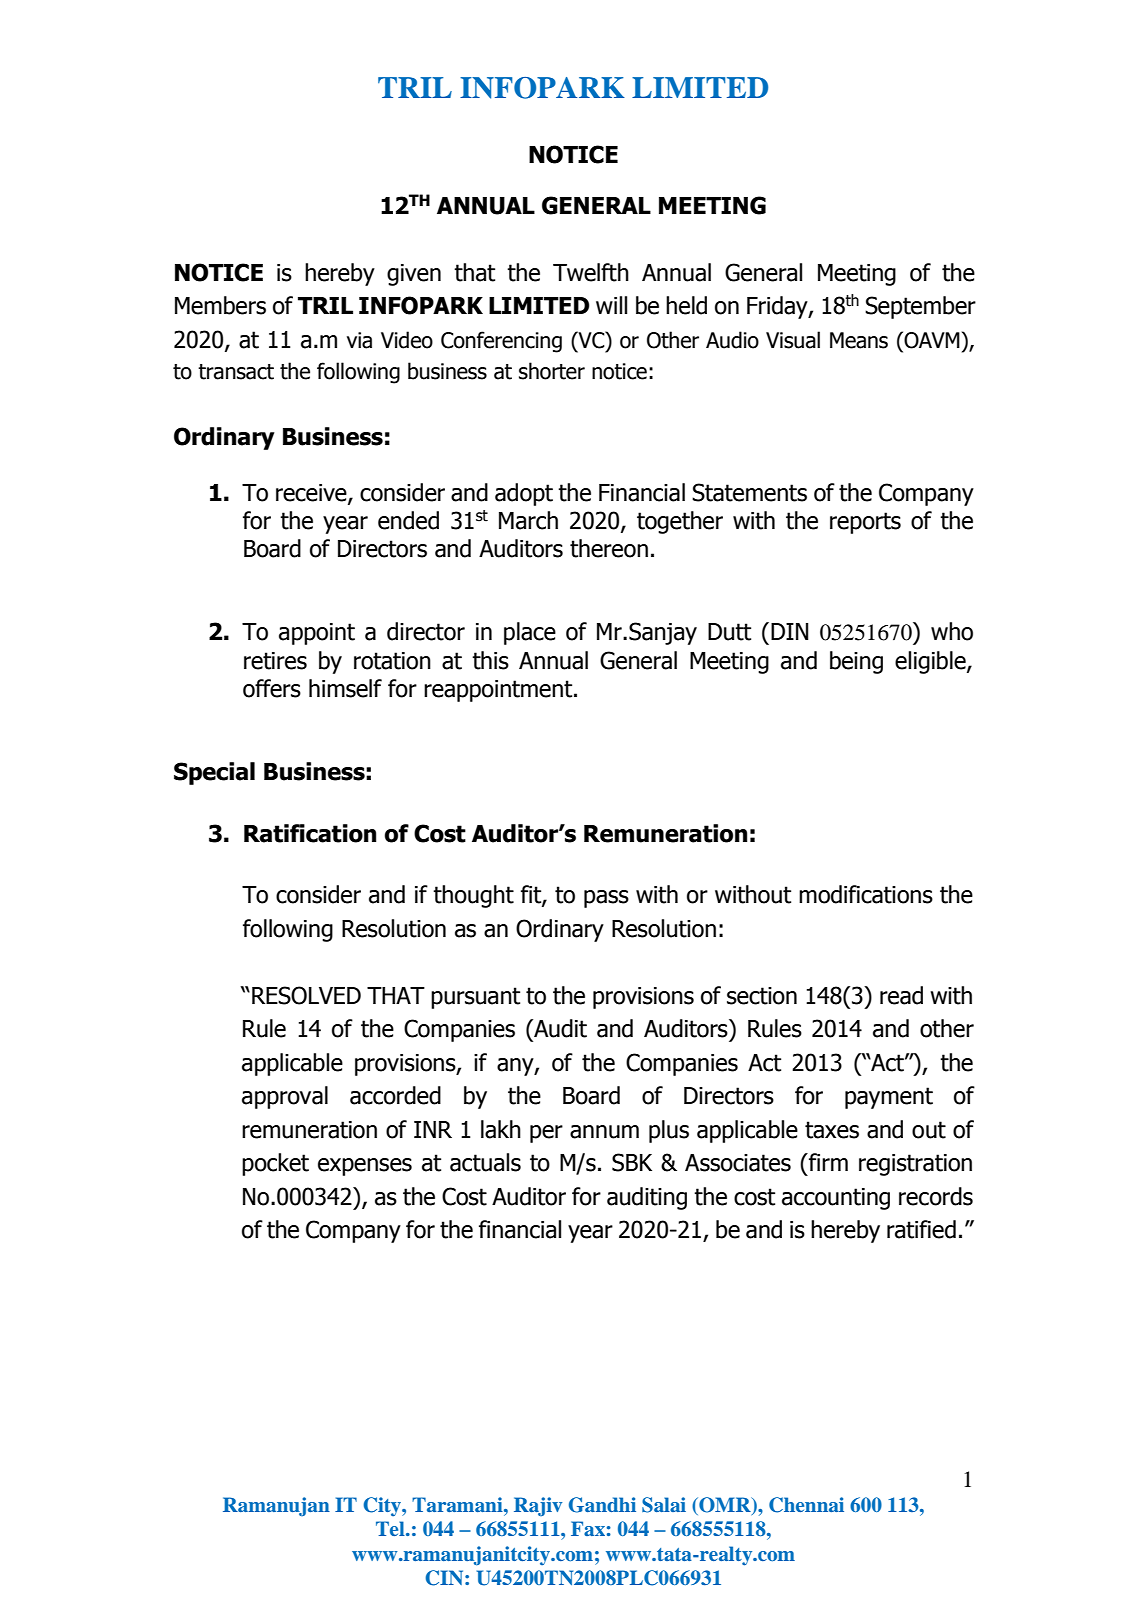 Image resolution: width=1147 pixels, height=1622 pixels. What do you see at coordinates (391, 1528) in the image?
I see `Tel` at bounding box center [391, 1528].
